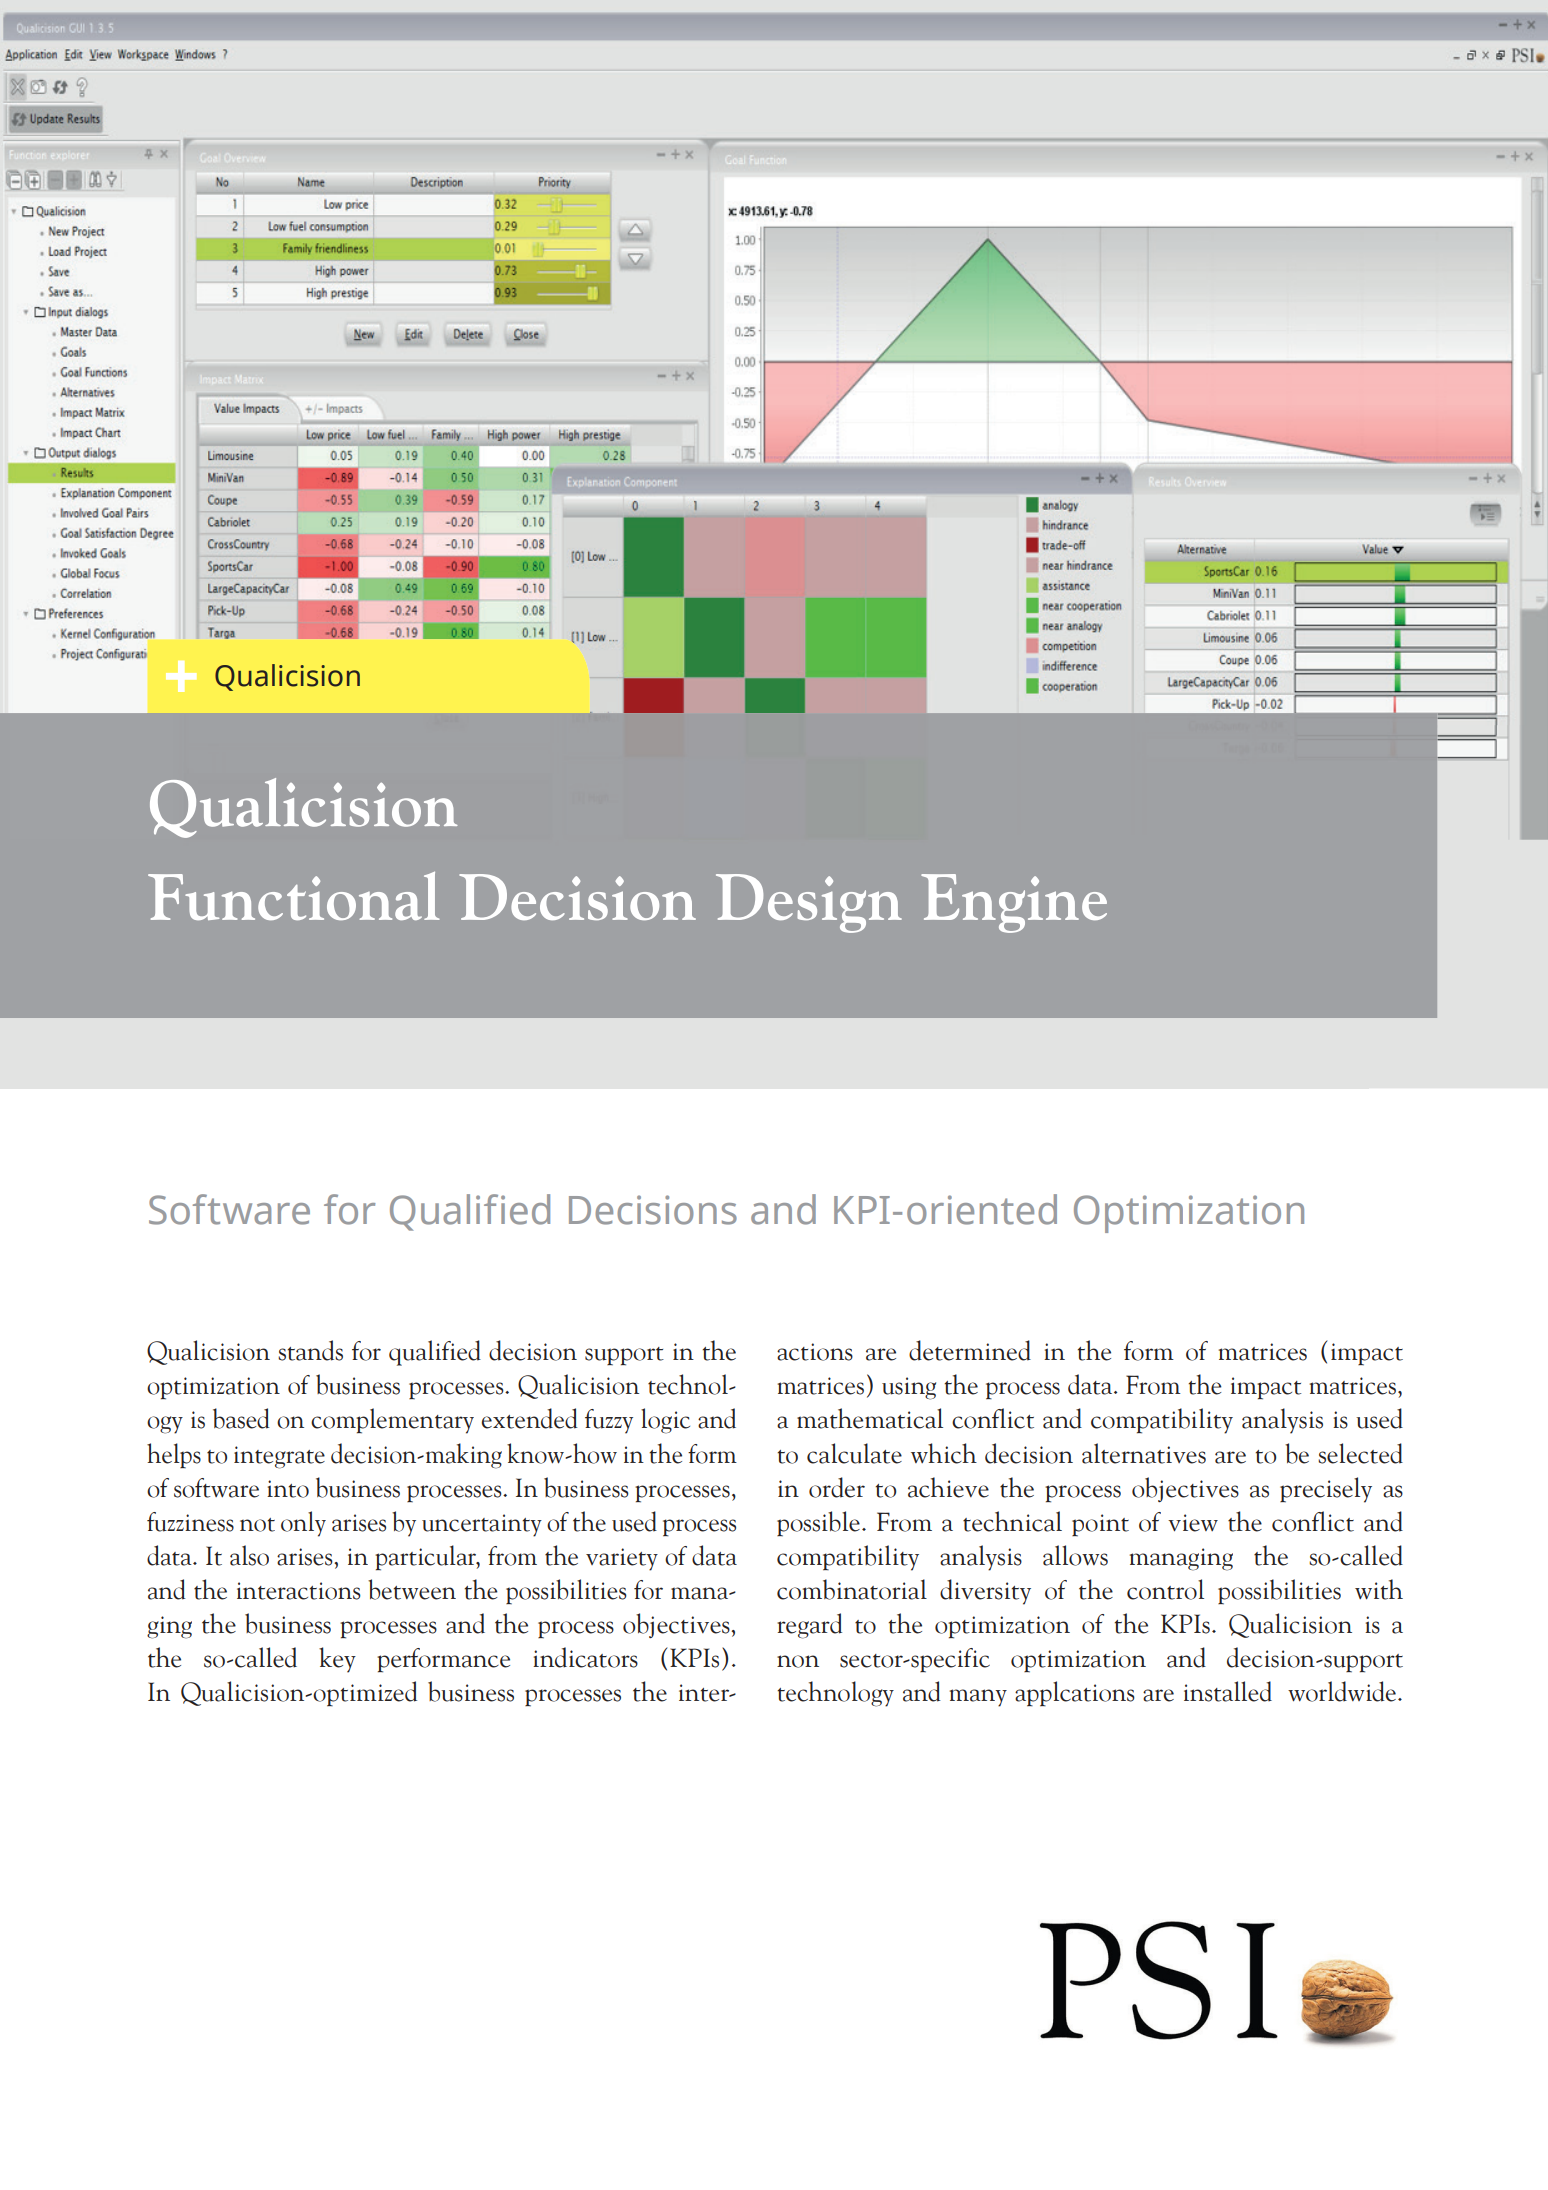 This page has height=2190, width=1548. Describe the element at coordinates (809, 903) in the page. I see `Design` at that location.
